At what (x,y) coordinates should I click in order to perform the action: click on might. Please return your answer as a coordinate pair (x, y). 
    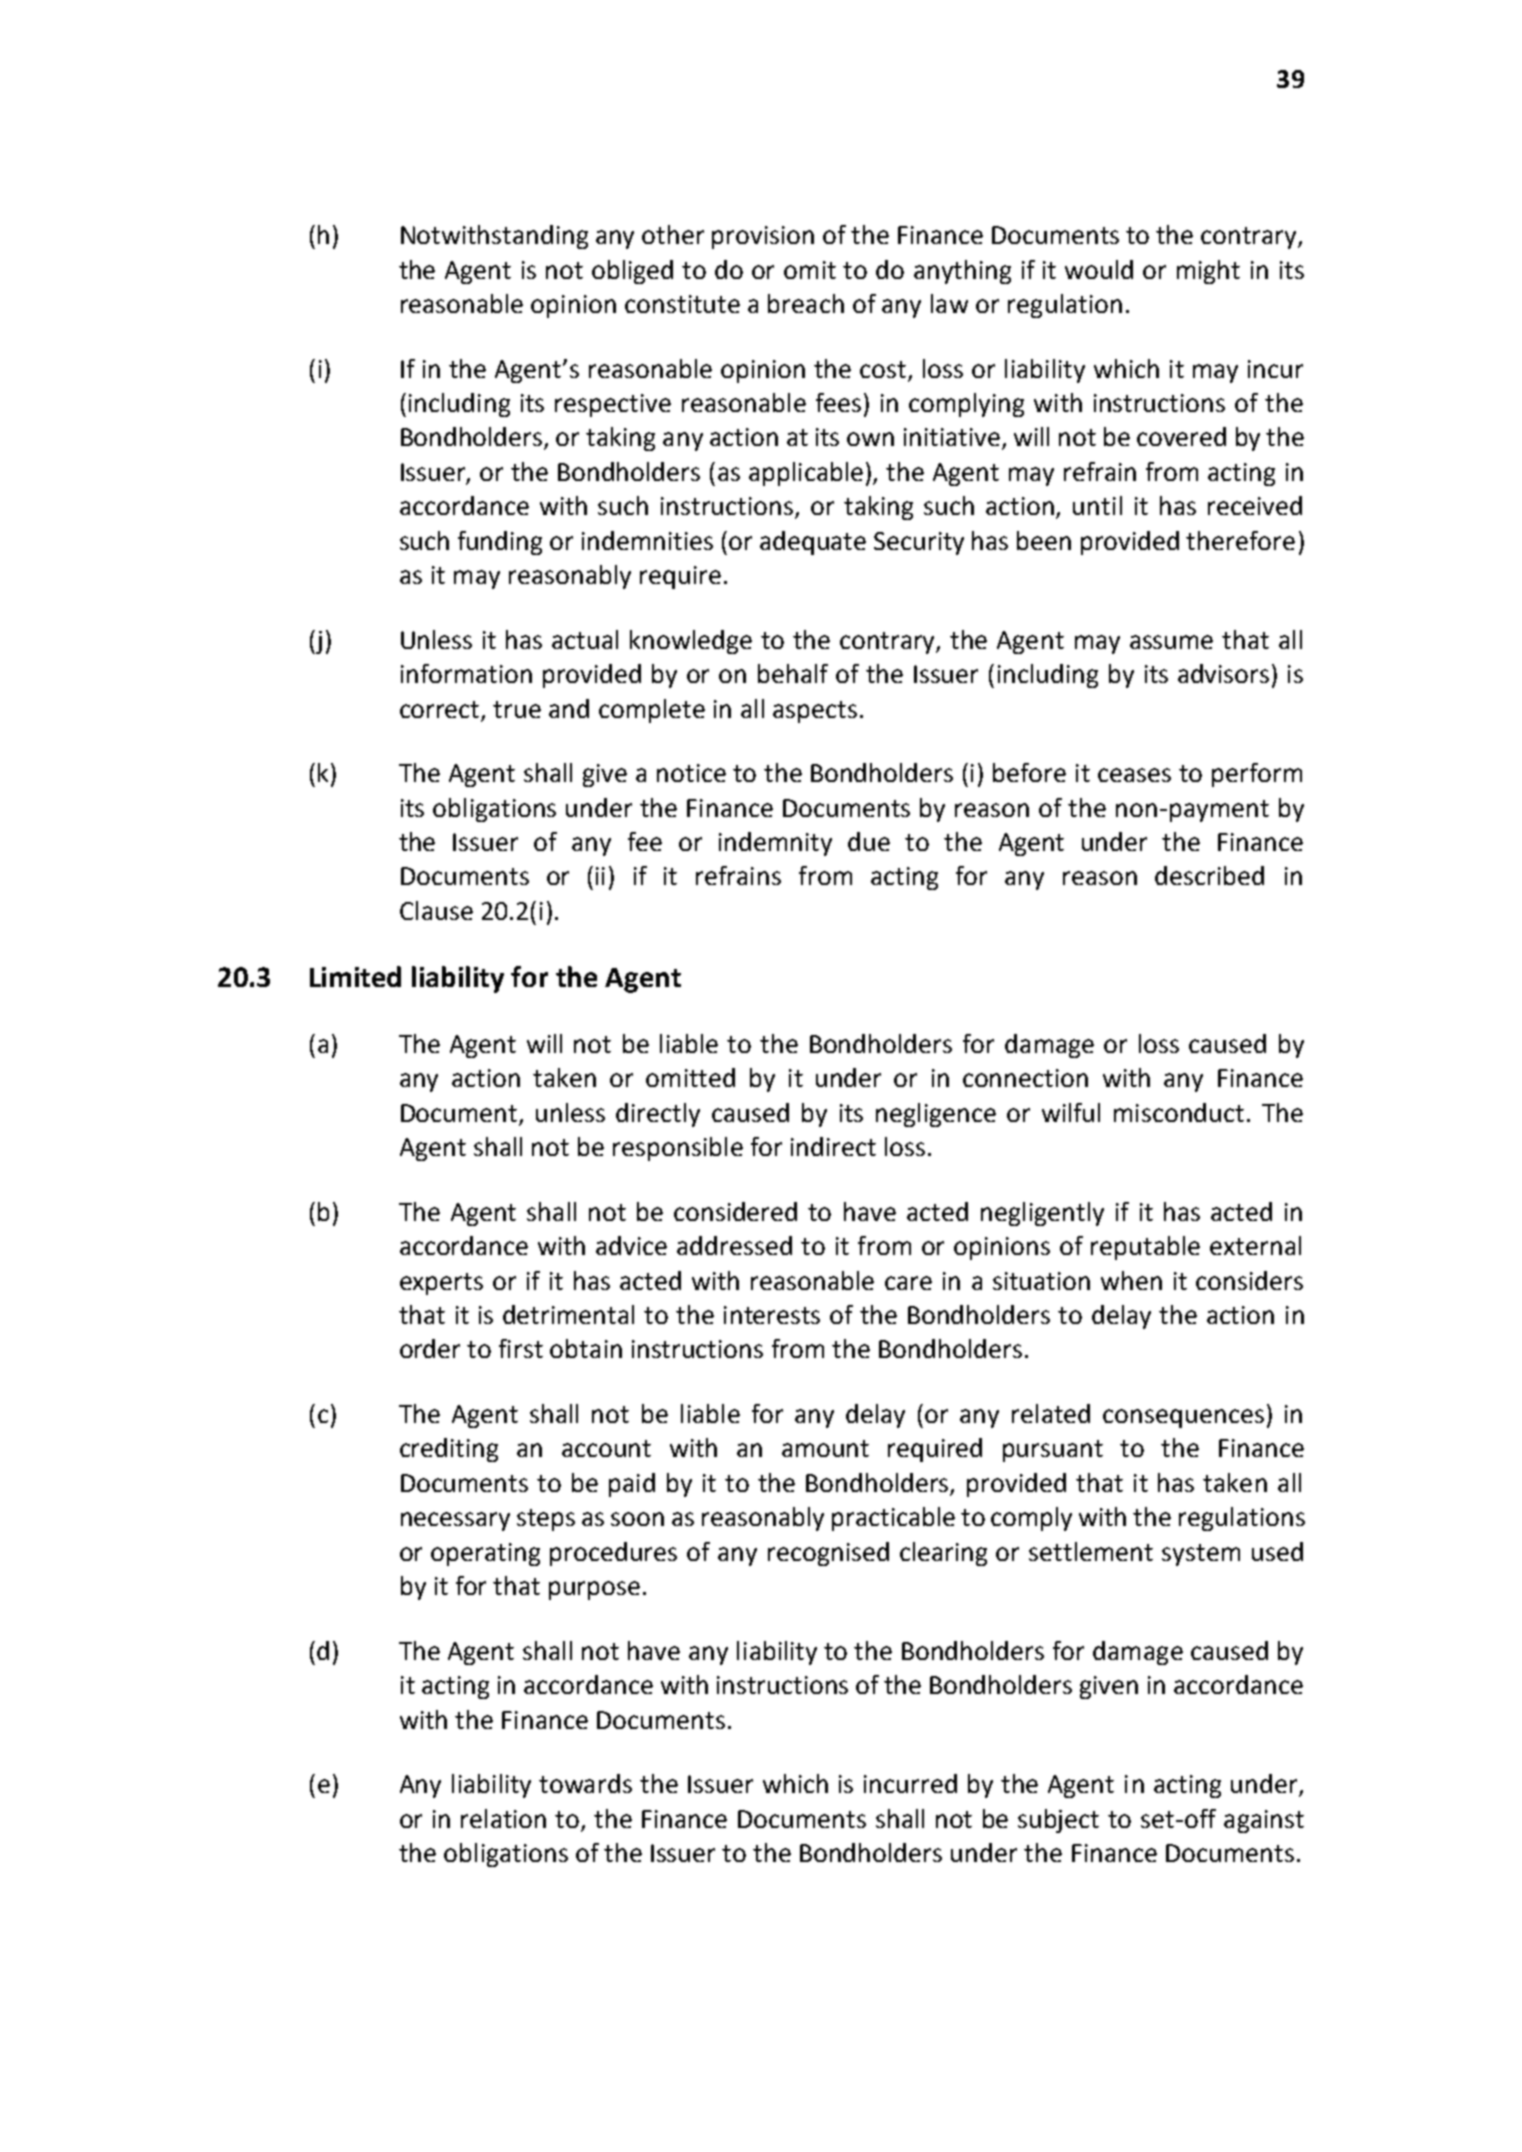
    Looking at the image, I should click on (1208, 272).
